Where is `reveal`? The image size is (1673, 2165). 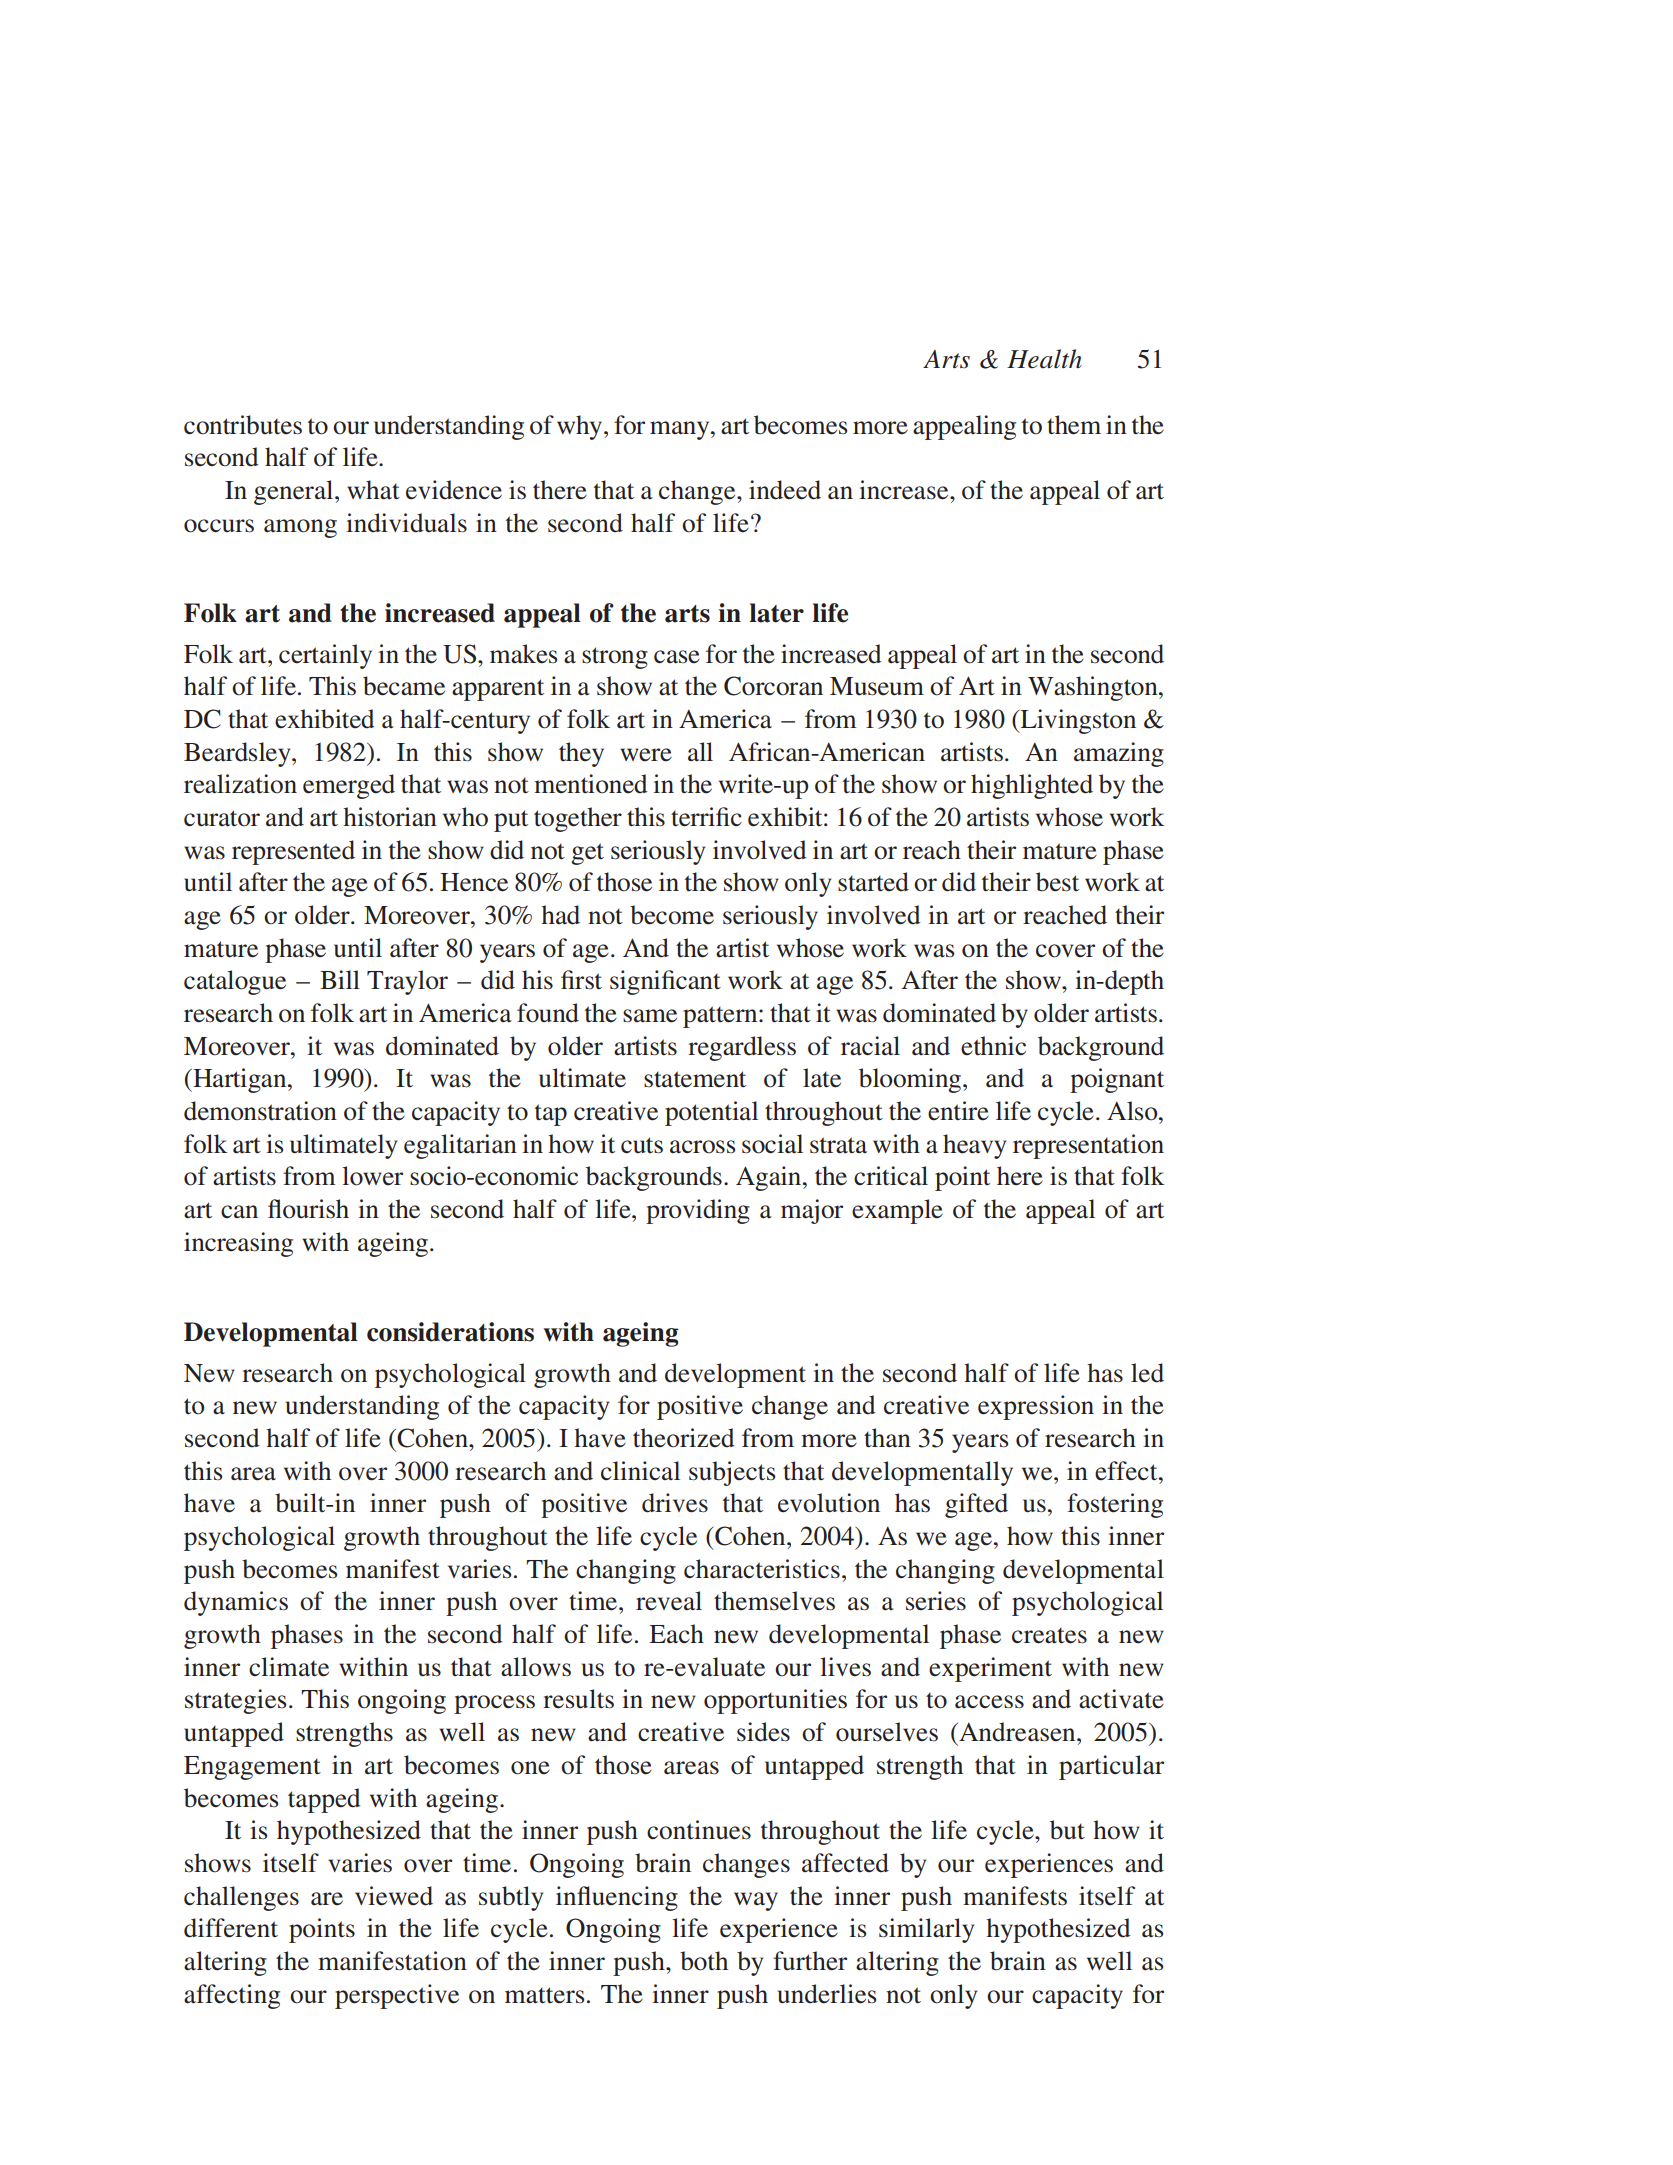
reveal is located at coordinates (669, 1601).
